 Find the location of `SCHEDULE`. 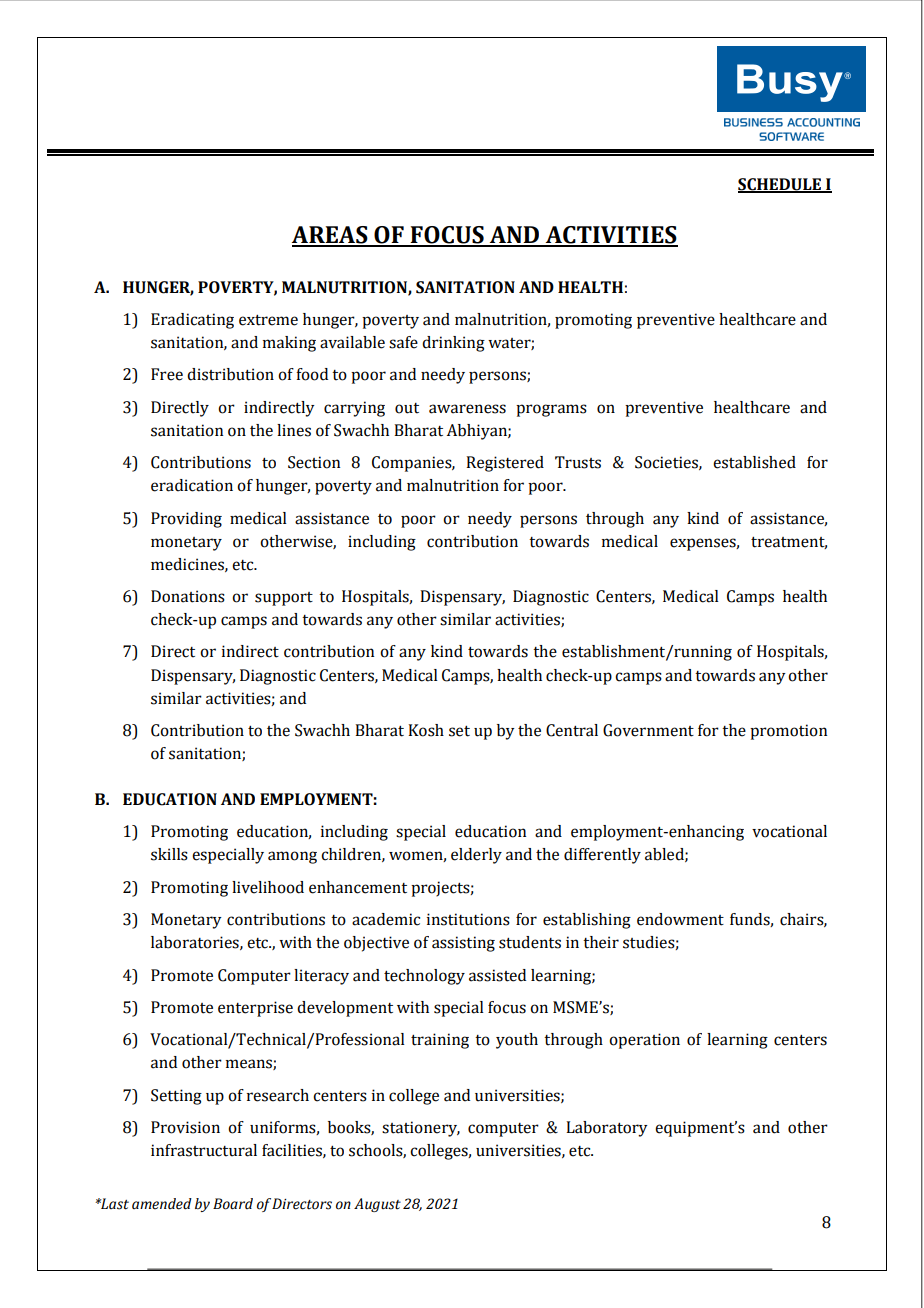

SCHEDULE is located at coordinates (780, 185).
